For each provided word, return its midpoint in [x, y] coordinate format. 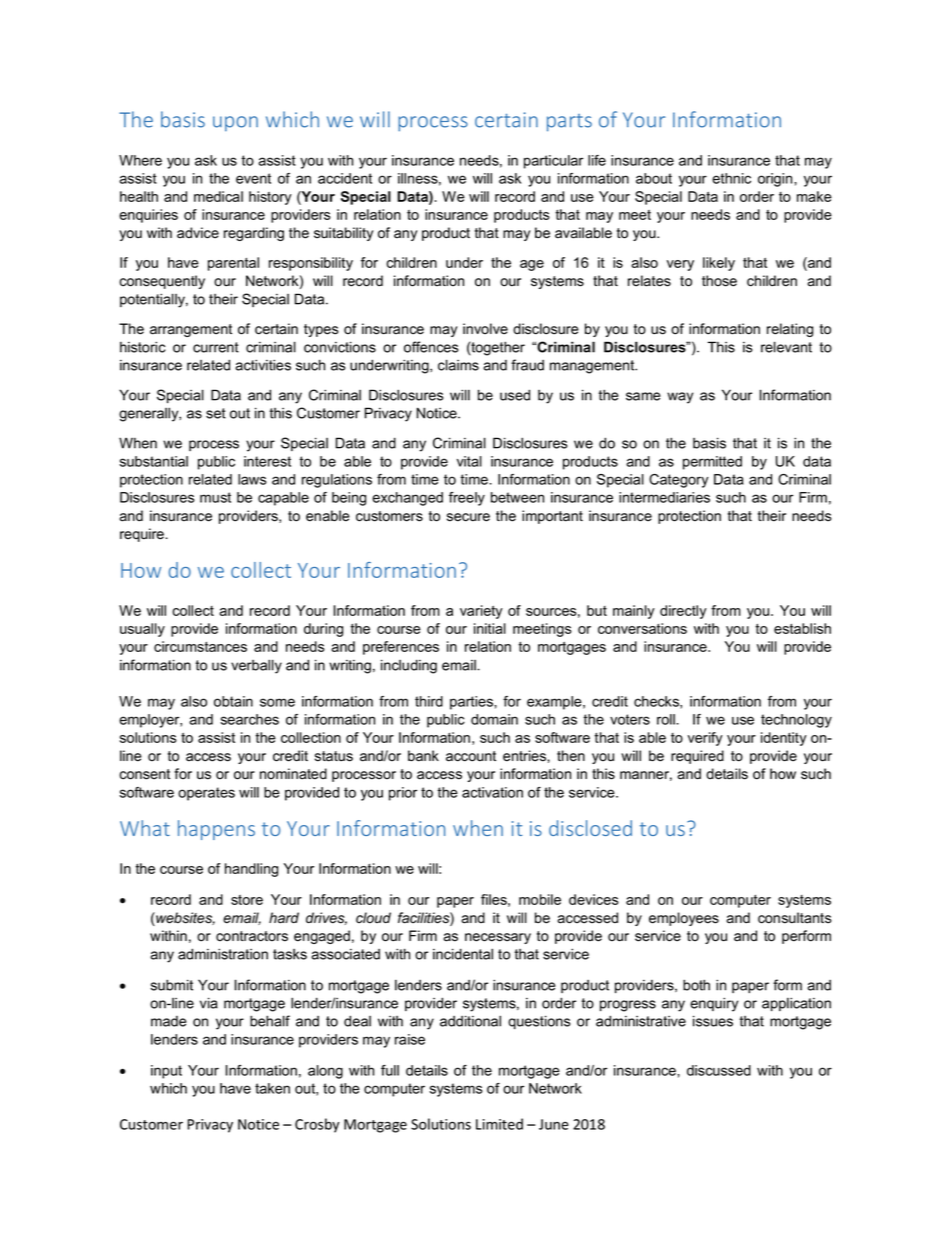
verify [705, 739]
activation [492, 792]
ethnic [731, 178]
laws [252, 479]
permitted [712, 463]
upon [235, 124]
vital [469, 461]
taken [272, 1088]
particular [553, 162]
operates [206, 794]
